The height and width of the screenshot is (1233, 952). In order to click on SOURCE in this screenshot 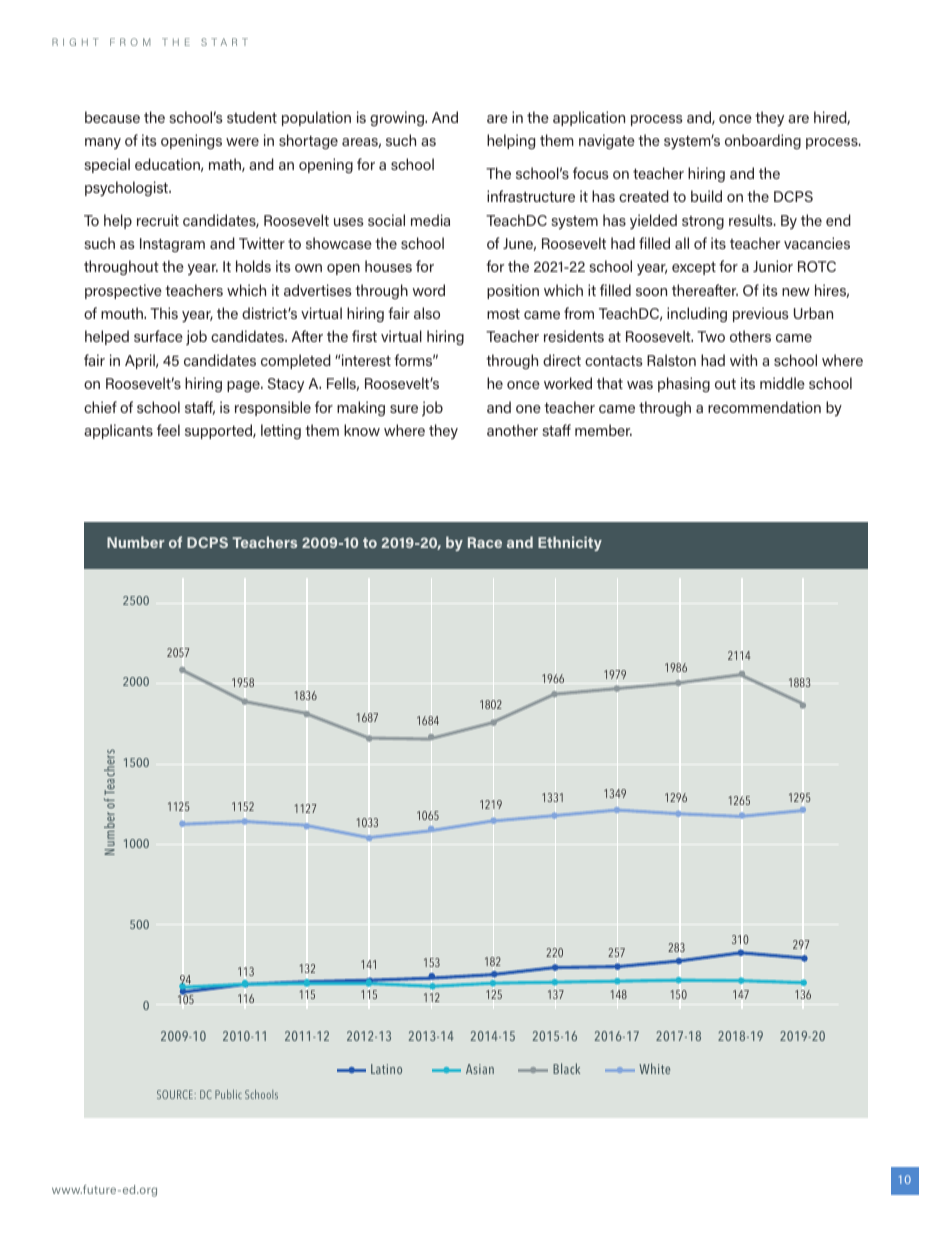, I will do `click(176, 1094)`.
